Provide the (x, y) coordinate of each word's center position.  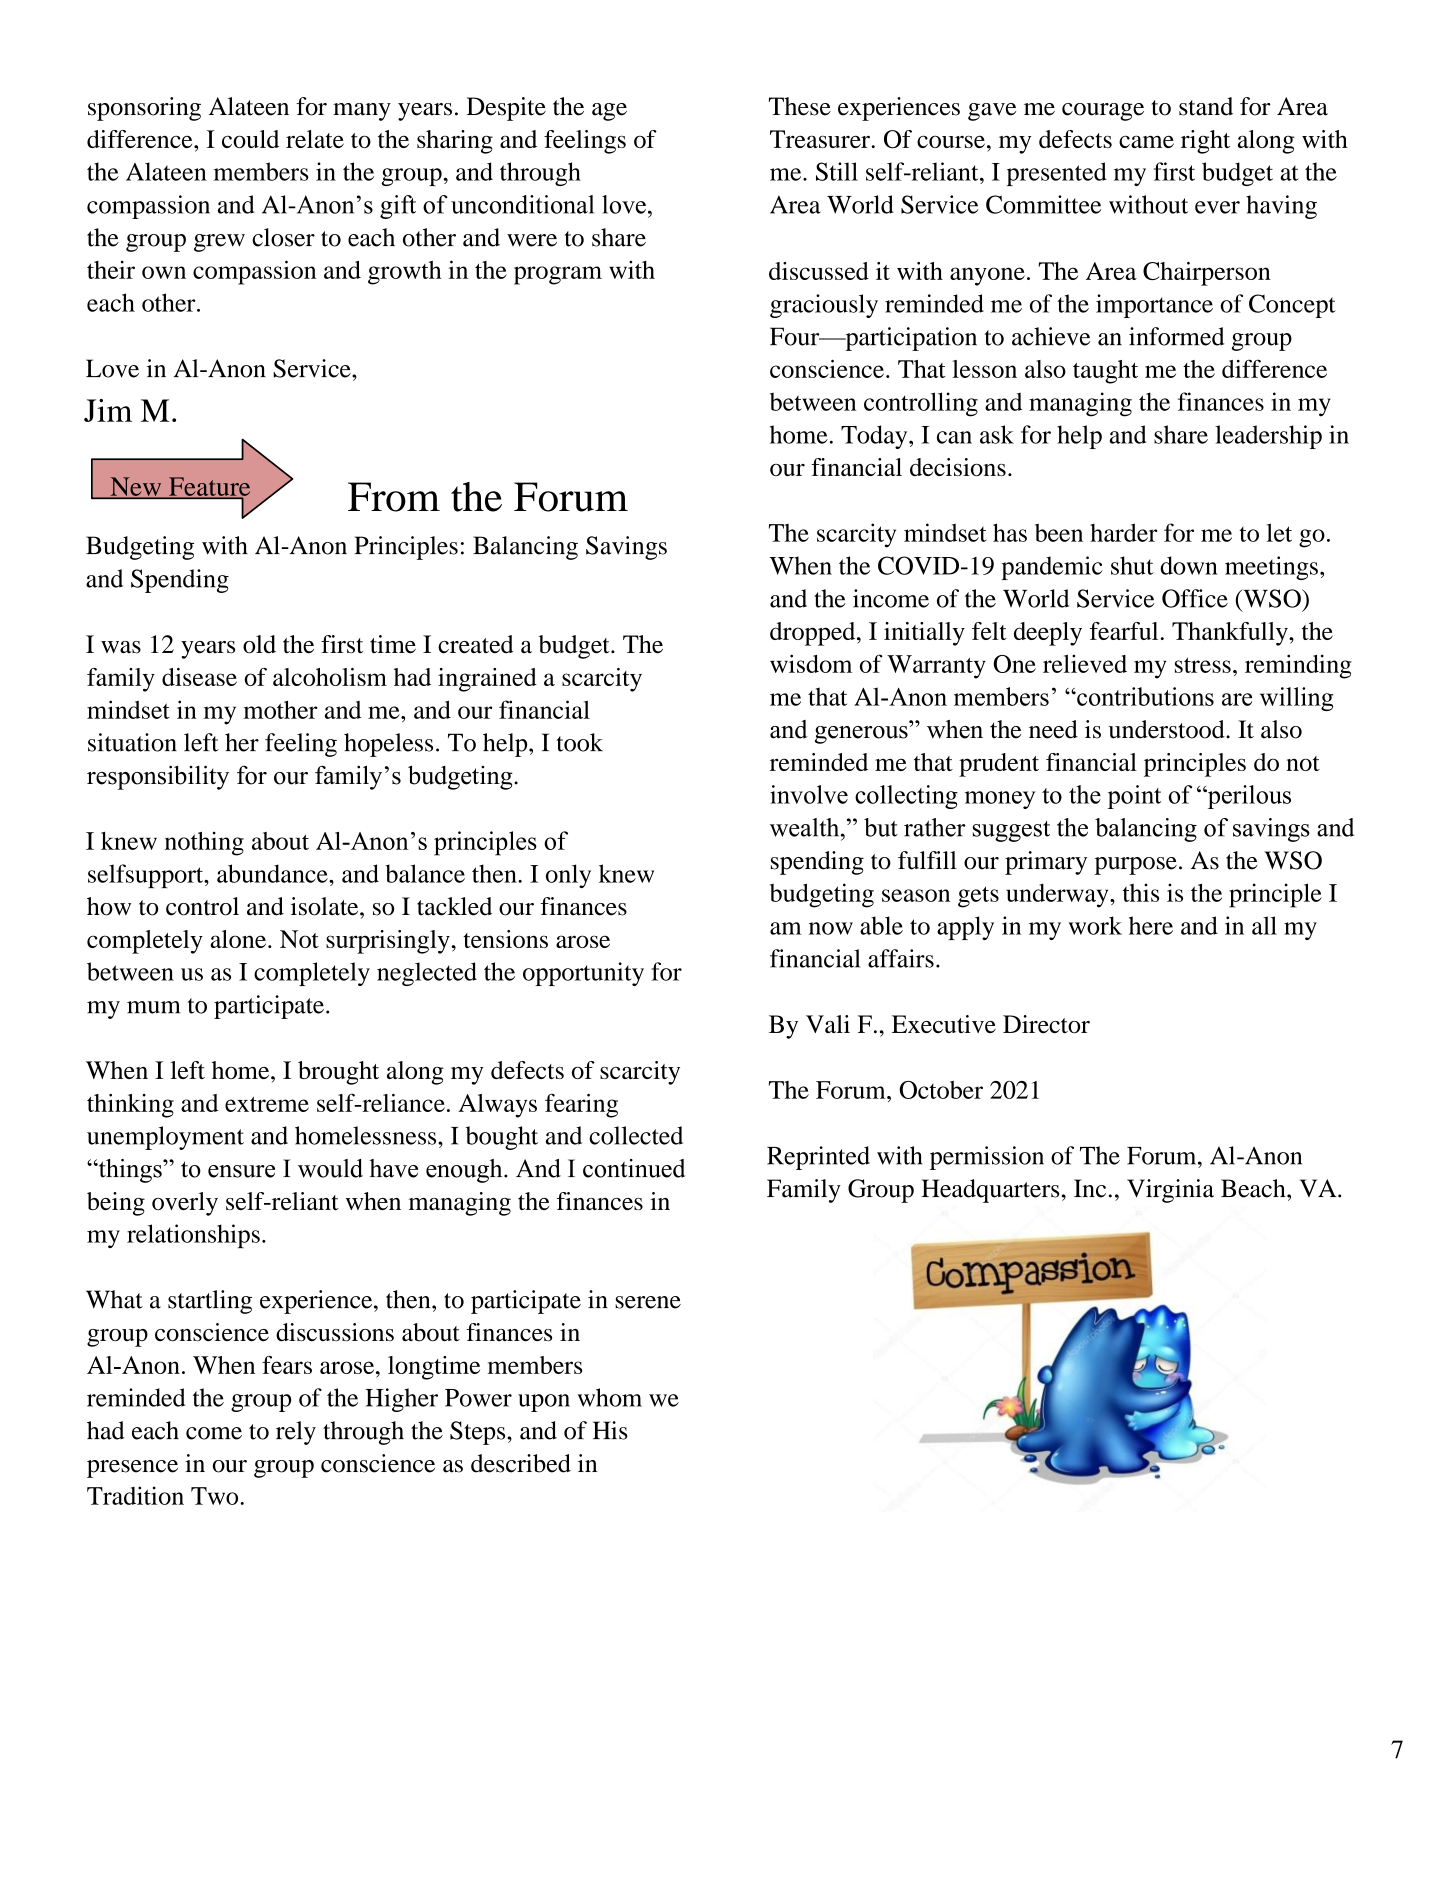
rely (296, 1433)
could (250, 139)
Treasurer (820, 139)
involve (809, 794)
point (1134, 797)
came (1146, 141)
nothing (204, 843)
